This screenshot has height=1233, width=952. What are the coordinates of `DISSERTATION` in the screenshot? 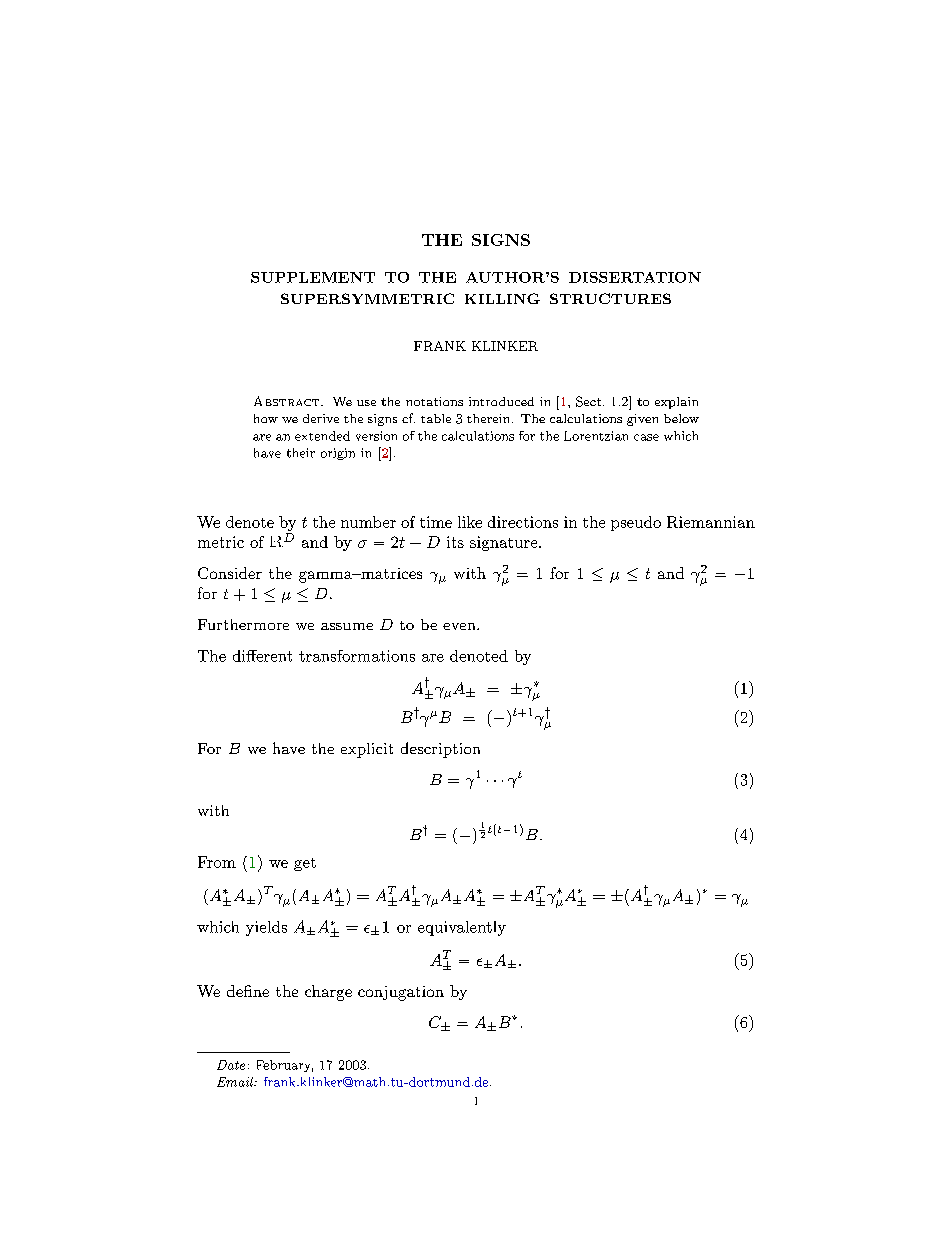 It's located at (635, 277).
